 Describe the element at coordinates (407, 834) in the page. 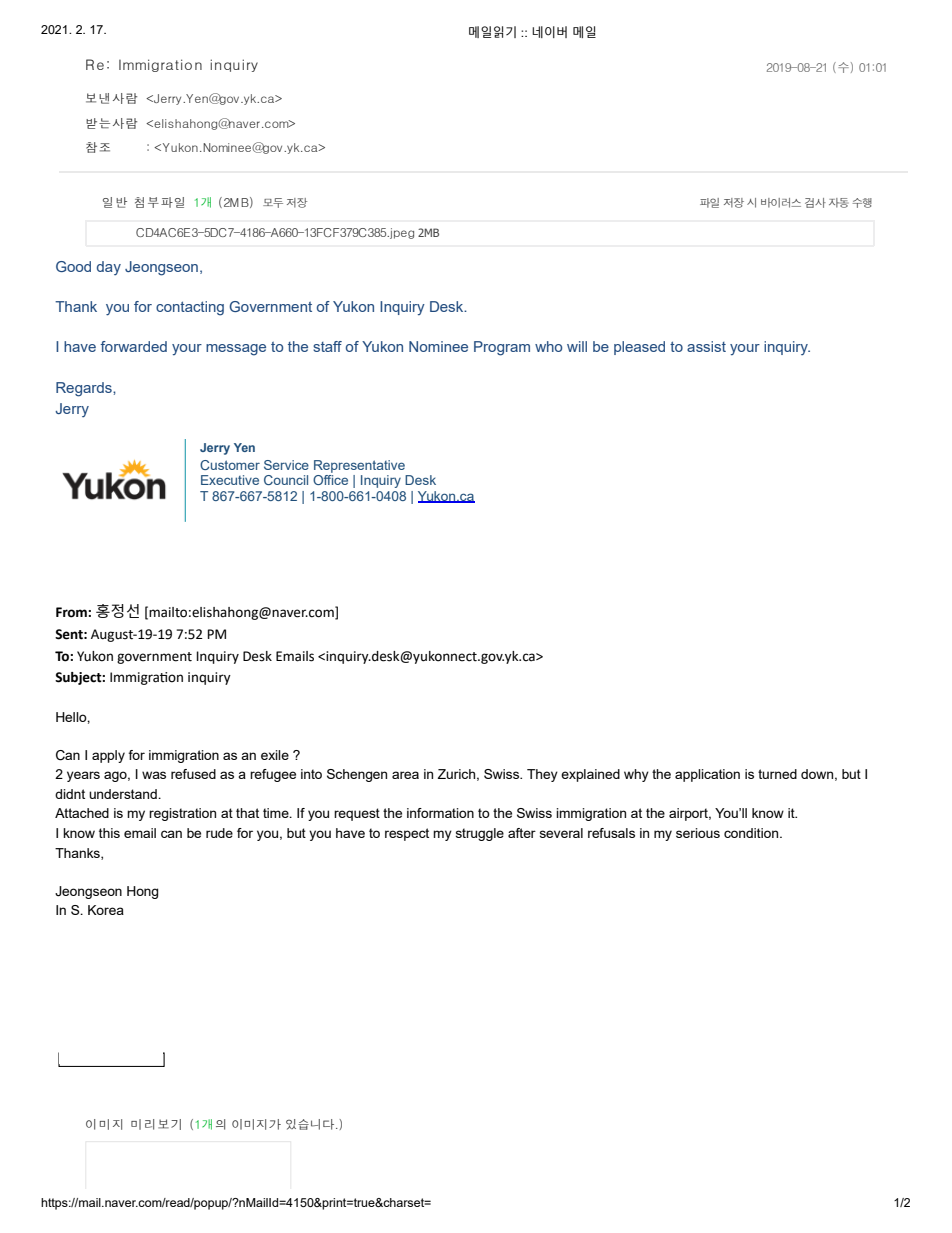

I see `respect` at that location.
